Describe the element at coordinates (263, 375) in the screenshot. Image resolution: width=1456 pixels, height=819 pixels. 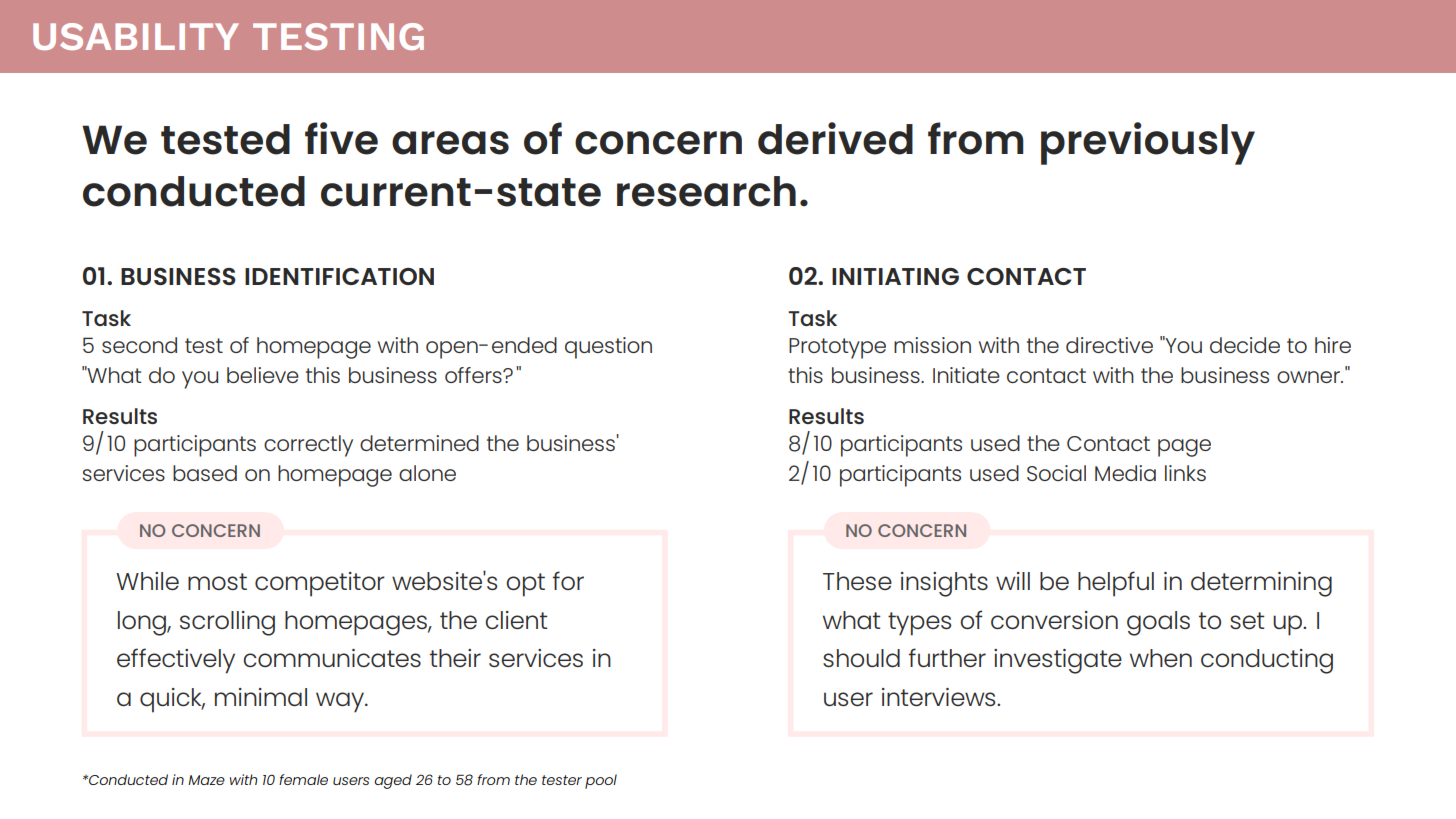
I see `believe` at that location.
